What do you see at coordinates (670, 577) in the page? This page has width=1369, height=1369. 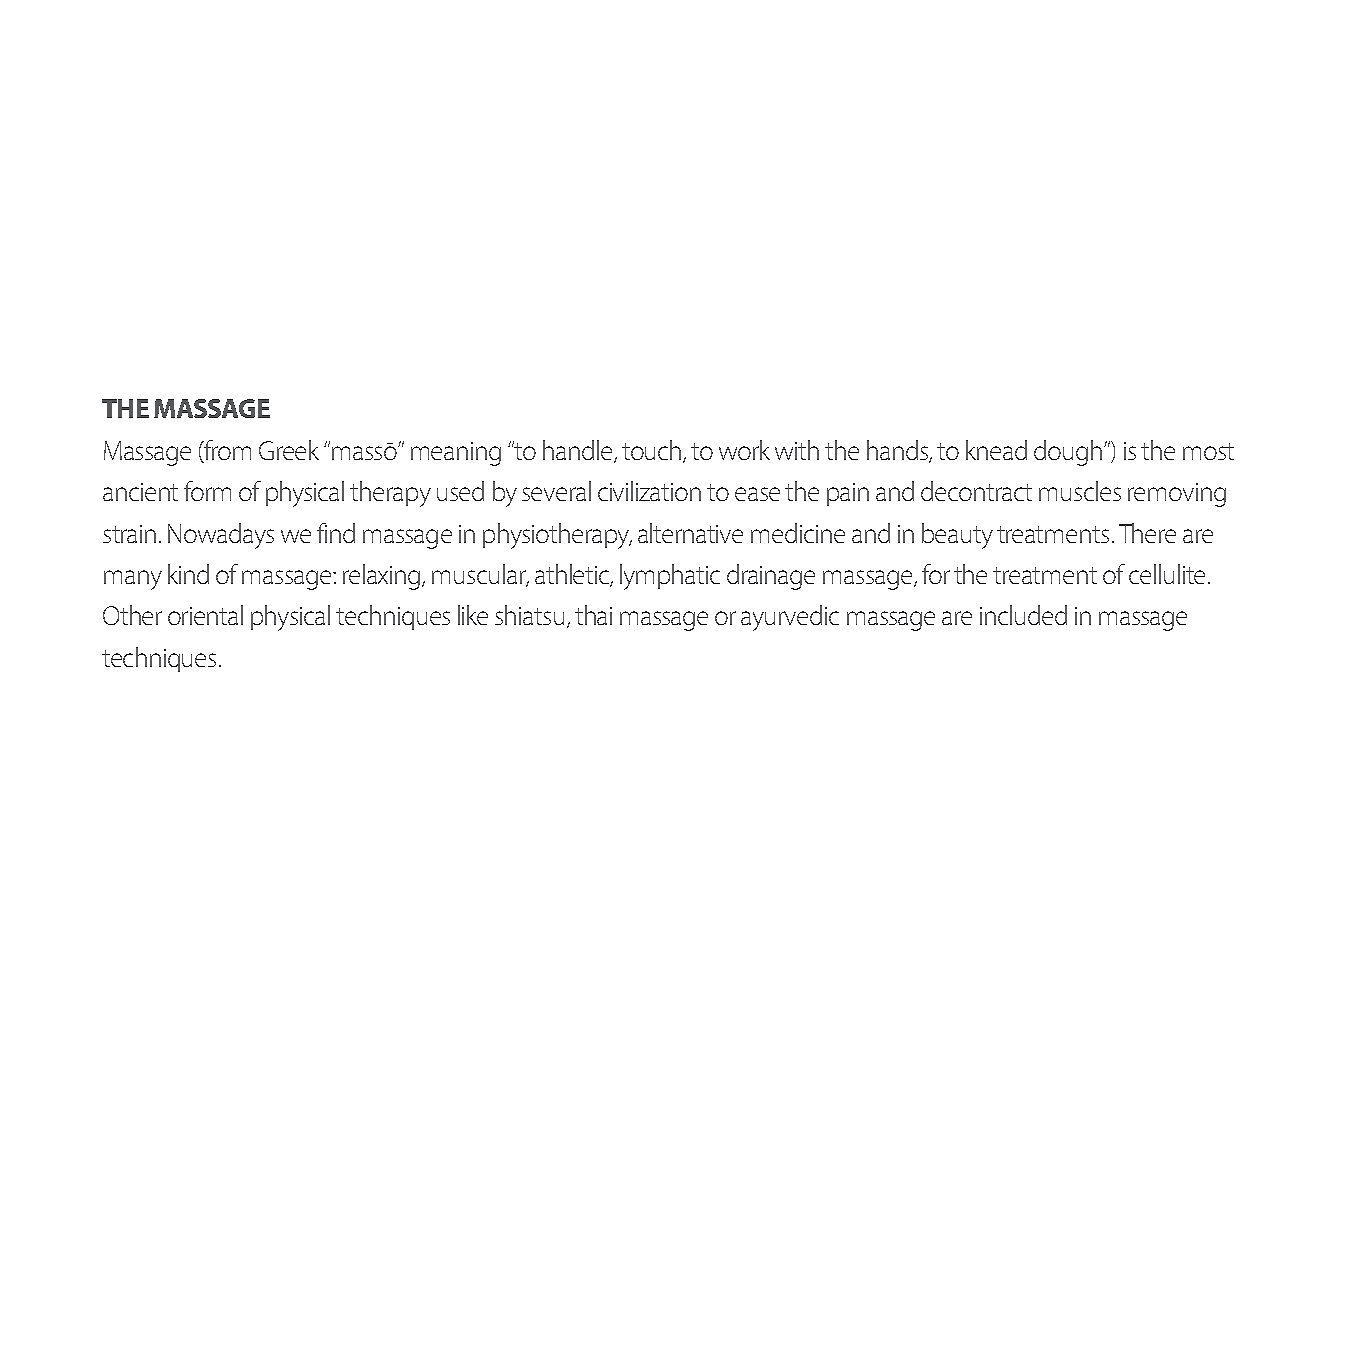 I see `lymphatic` at bounding box center [670, 577].
